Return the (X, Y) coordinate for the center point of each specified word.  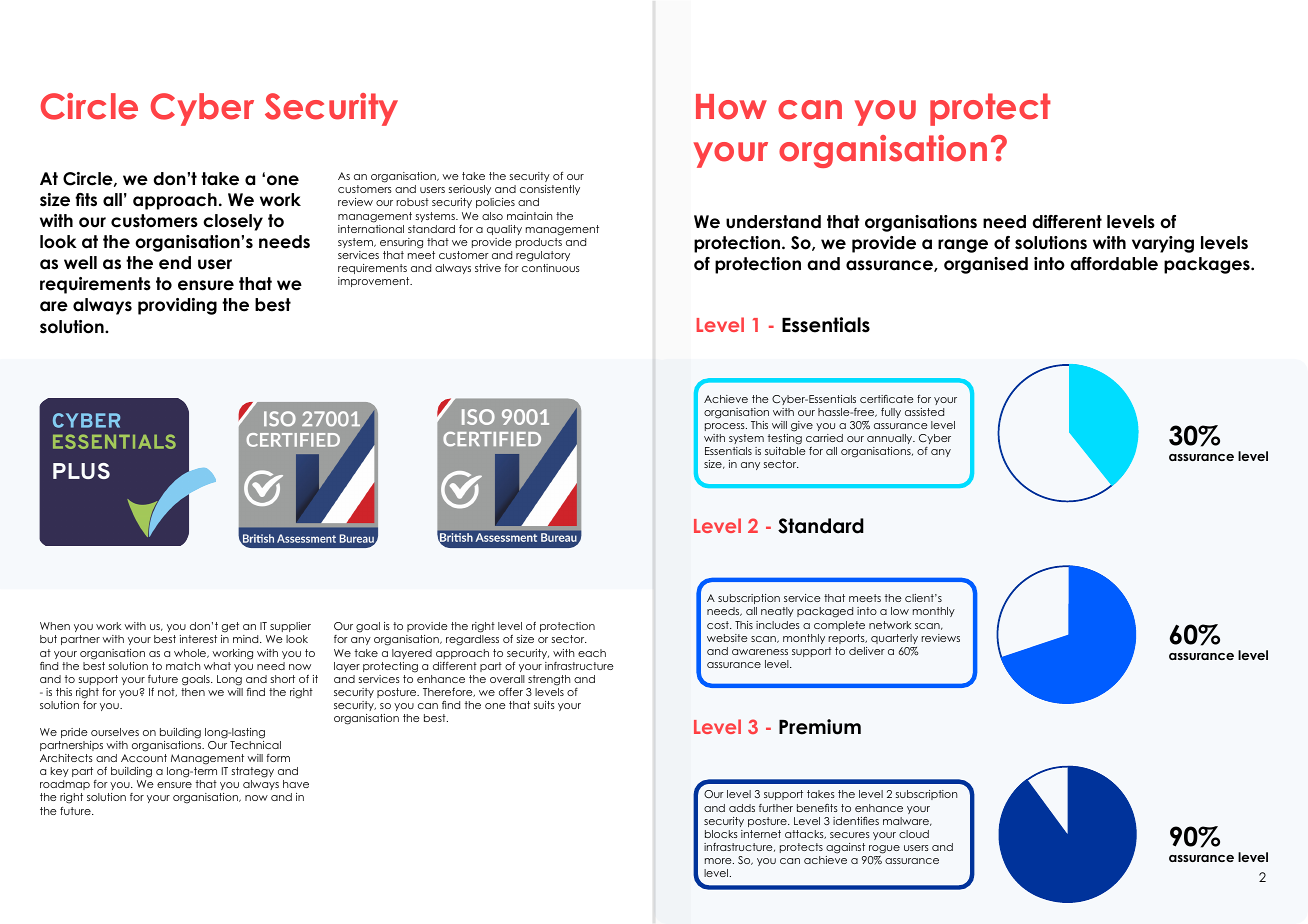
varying (1163, 244)
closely (233, 222)
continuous (551, 268)
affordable (1114, 264)
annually (891, 439)
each (592, 653)
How (731, 107)
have (296, 784)
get (230, 627)
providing (177, 306)
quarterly (894, 639)
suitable (785, 451)
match (183, 666)
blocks (721, 834)
